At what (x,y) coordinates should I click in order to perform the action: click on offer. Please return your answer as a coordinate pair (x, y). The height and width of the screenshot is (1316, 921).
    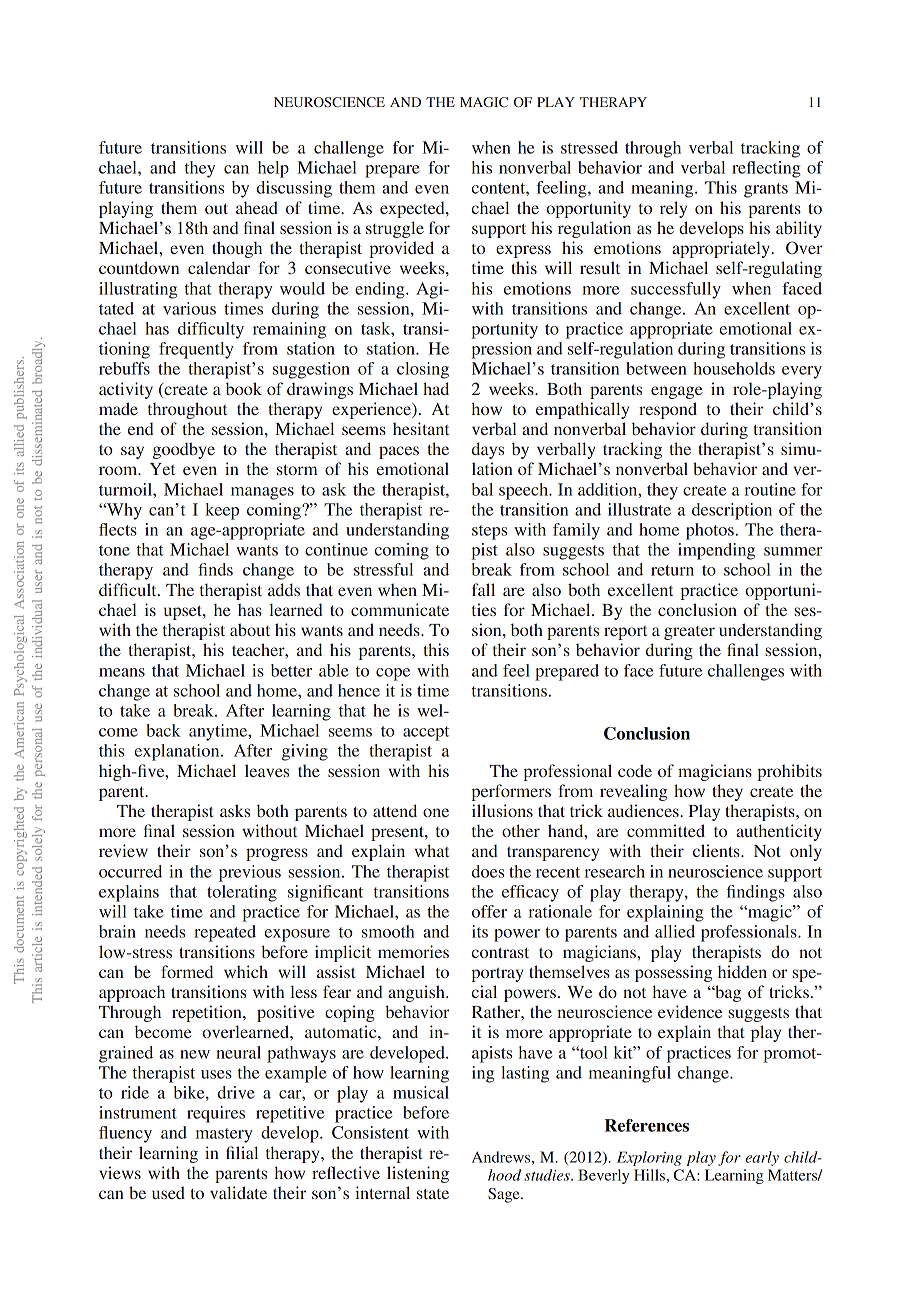
    Looking at the image, I should click on (489, 911).
